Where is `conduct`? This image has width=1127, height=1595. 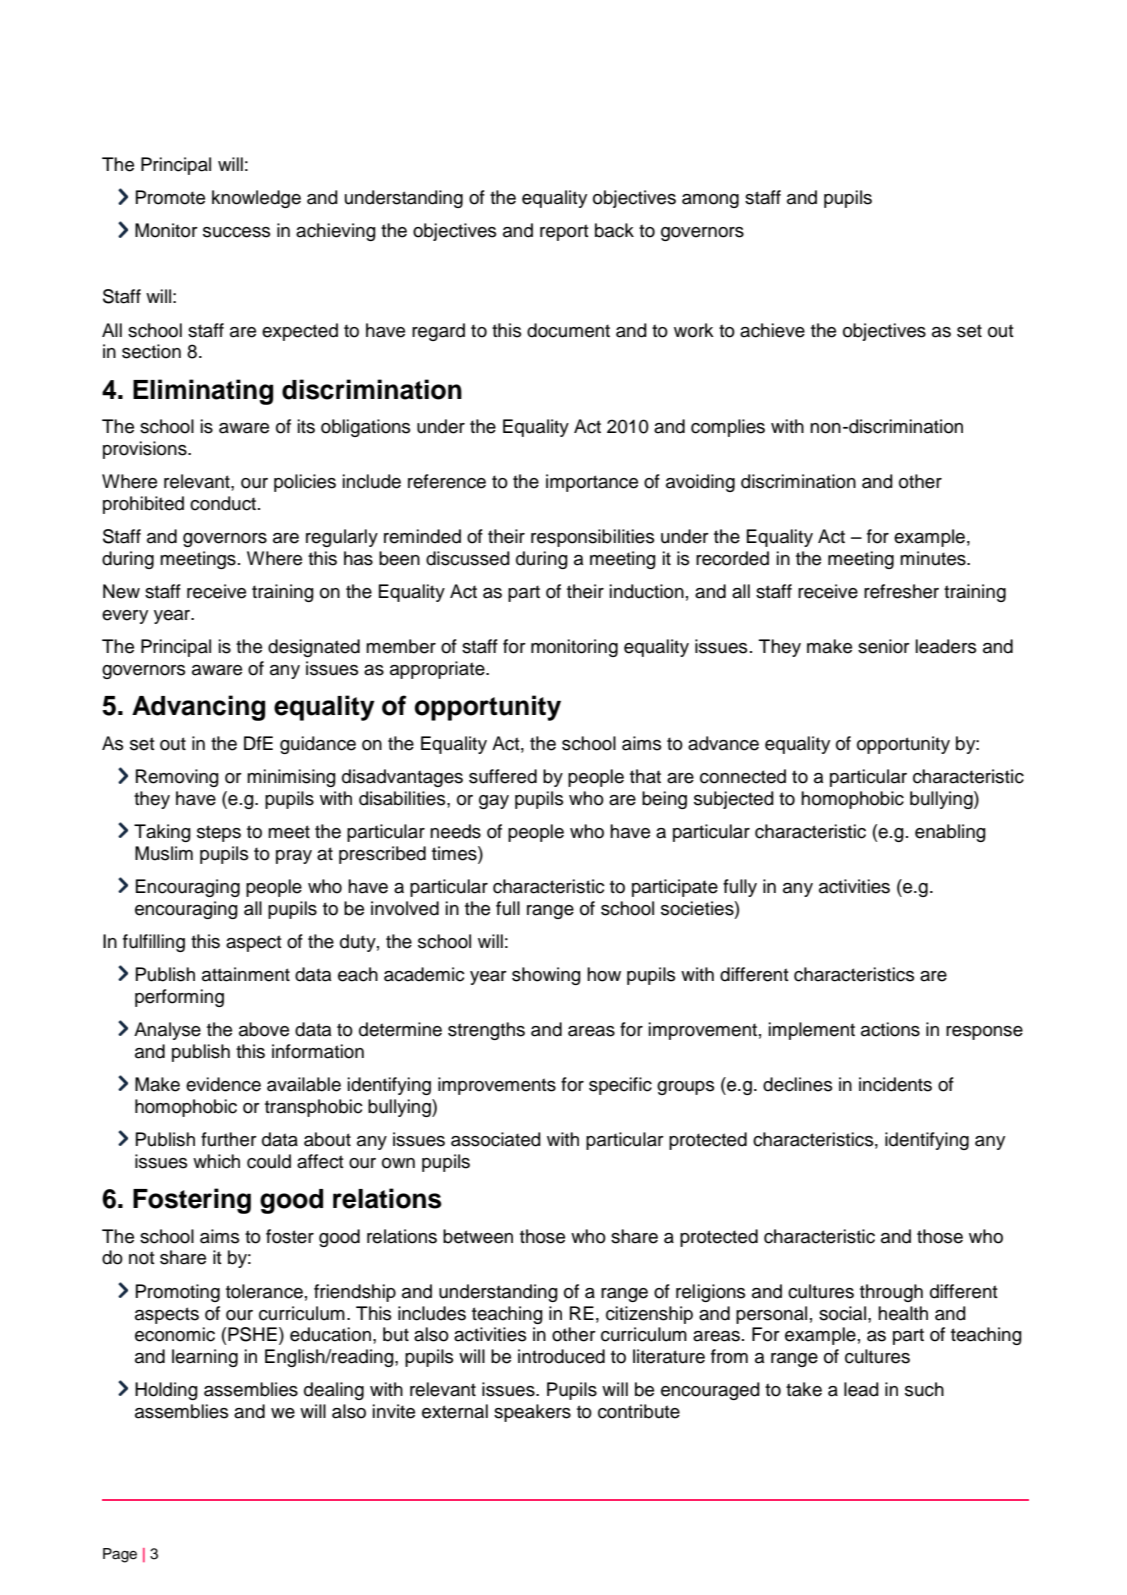
conduct is located at coordinates (224, 503).
